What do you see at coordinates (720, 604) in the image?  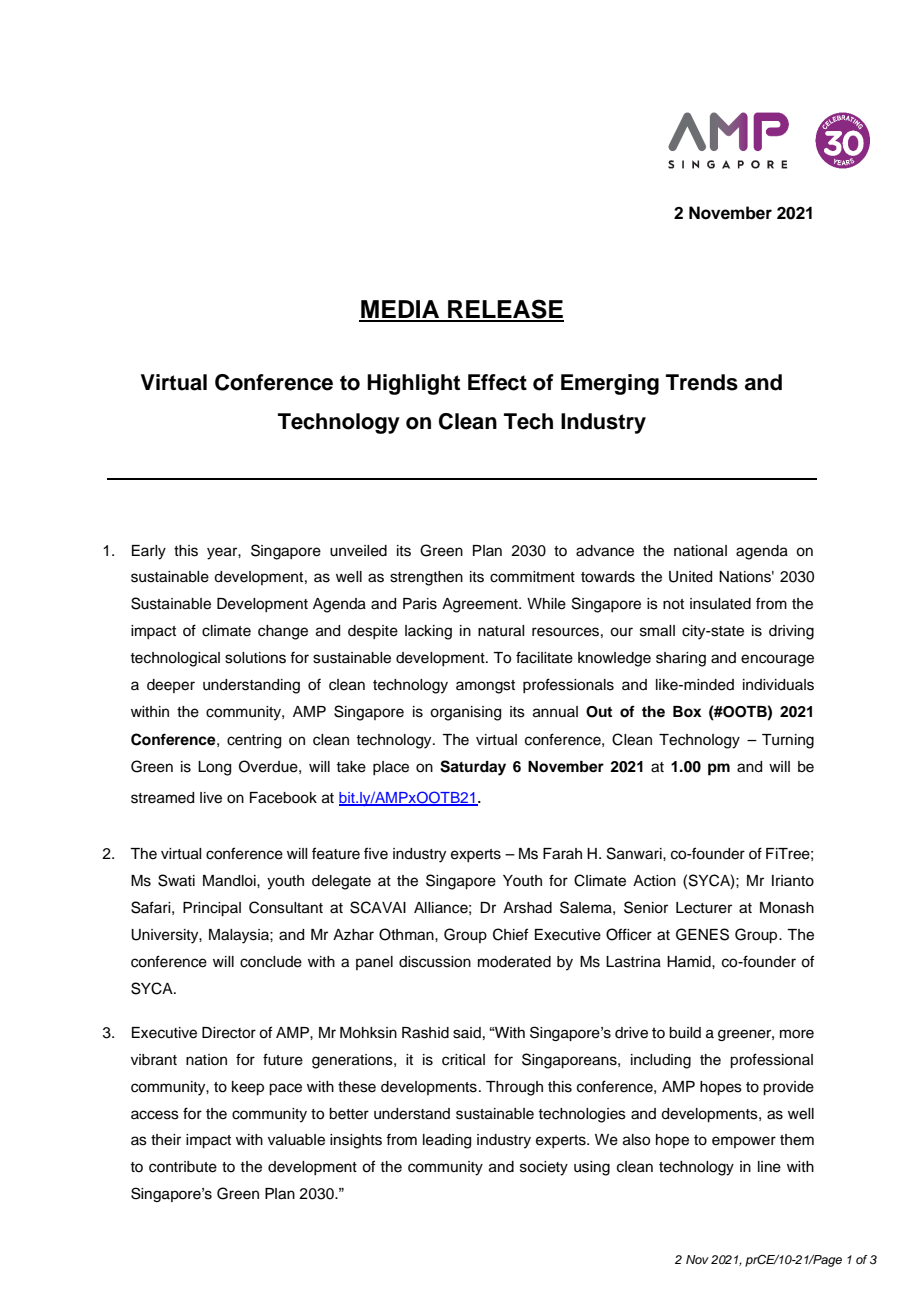 I see `insulated` at bounding box center [720, 604].
